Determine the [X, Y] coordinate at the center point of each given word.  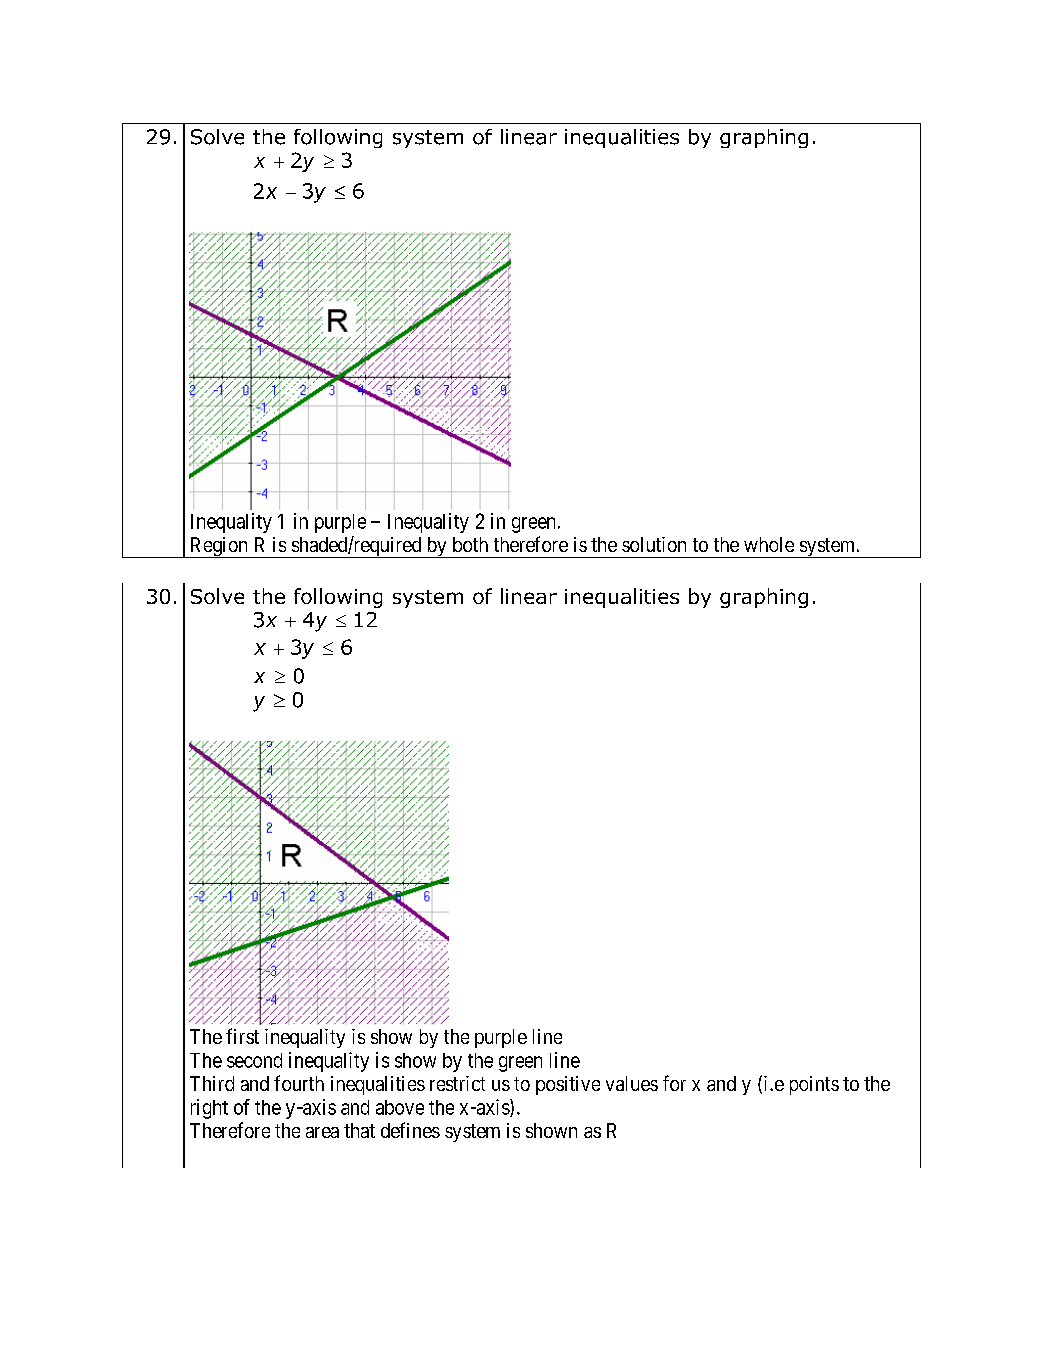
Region [218, 547]
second [254, 1060]
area [322, 1132]
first [242, 1036]
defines [410, 1130]
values [632, 1083]
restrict [457, 1083]
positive [568, 1085]
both [470, 544]
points [814, 1085]
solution [654, 544]
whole [769, 544]
